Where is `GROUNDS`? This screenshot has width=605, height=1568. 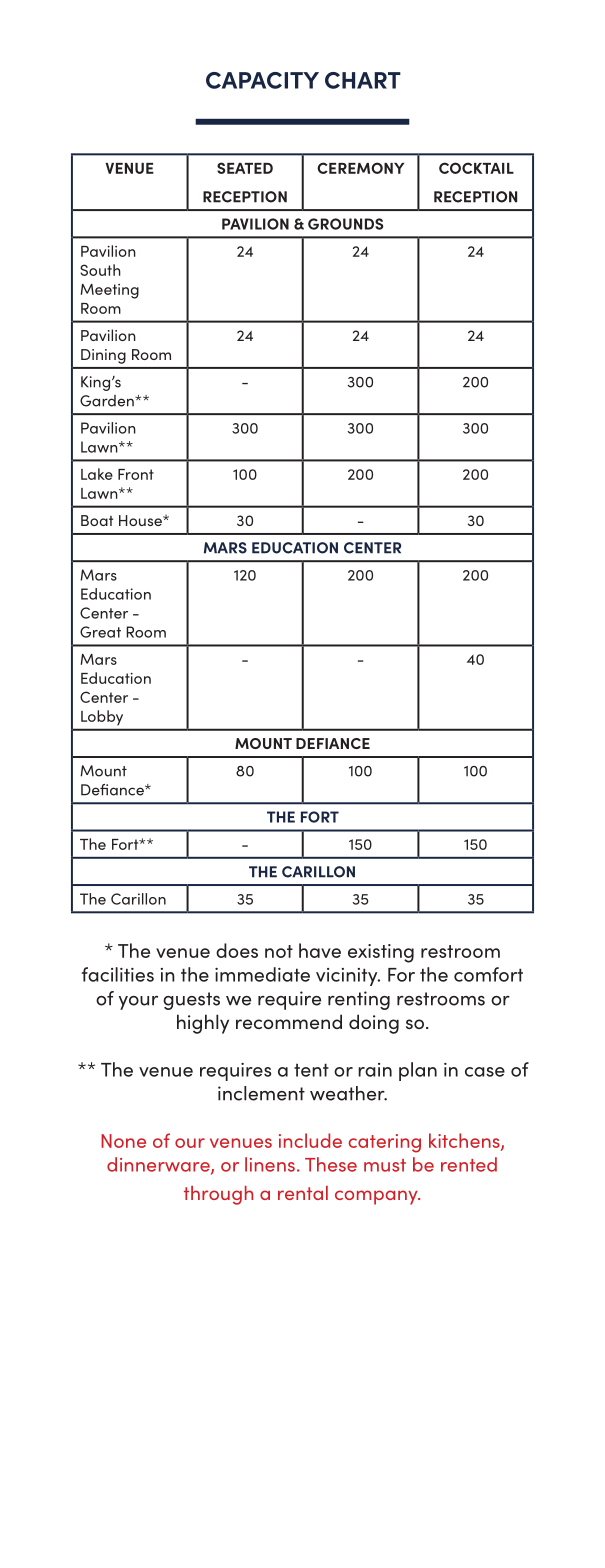 GROUNDS is located at coordinates (345, 224).
